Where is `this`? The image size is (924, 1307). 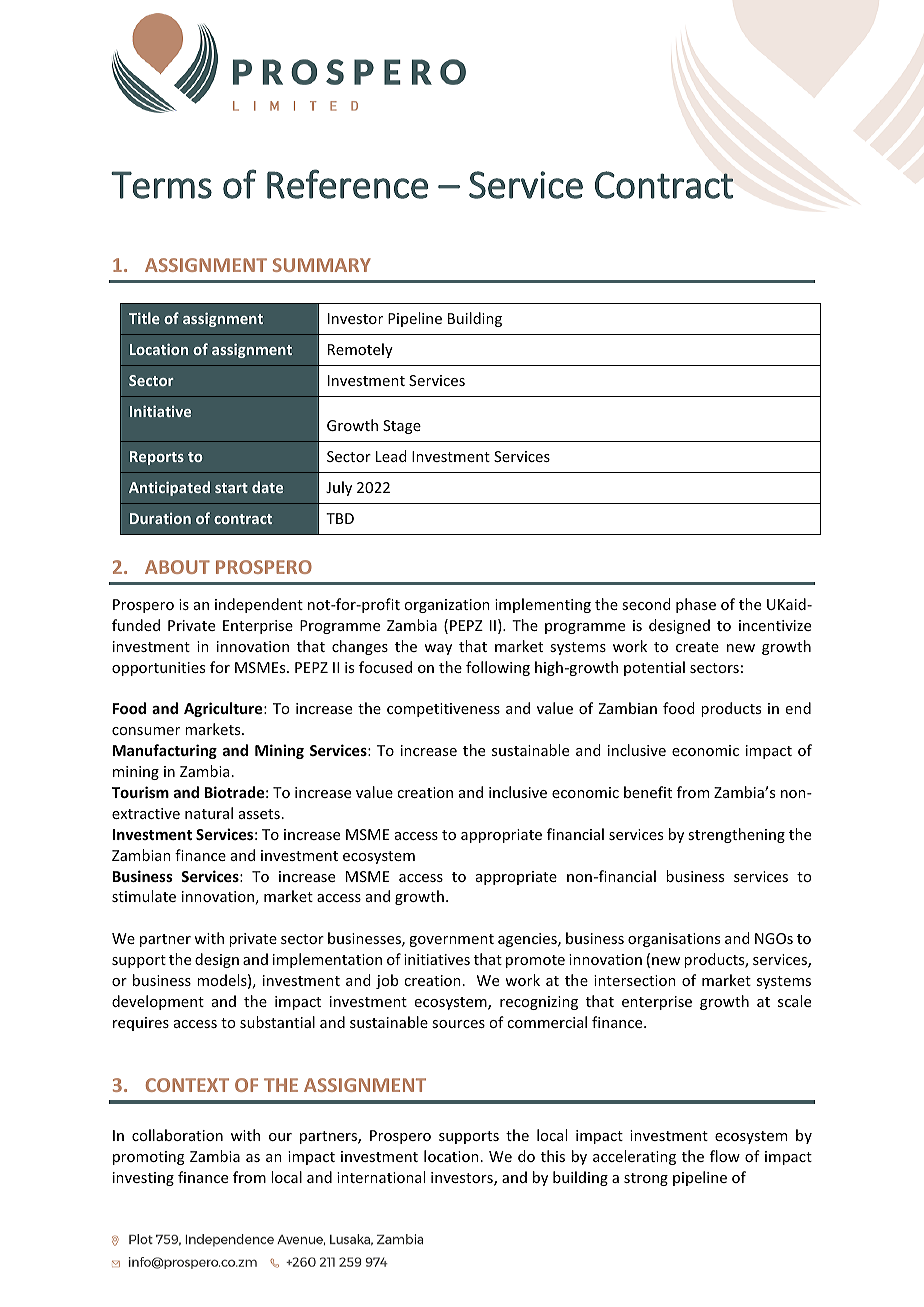 this is located at coordinates (553, 1156).
